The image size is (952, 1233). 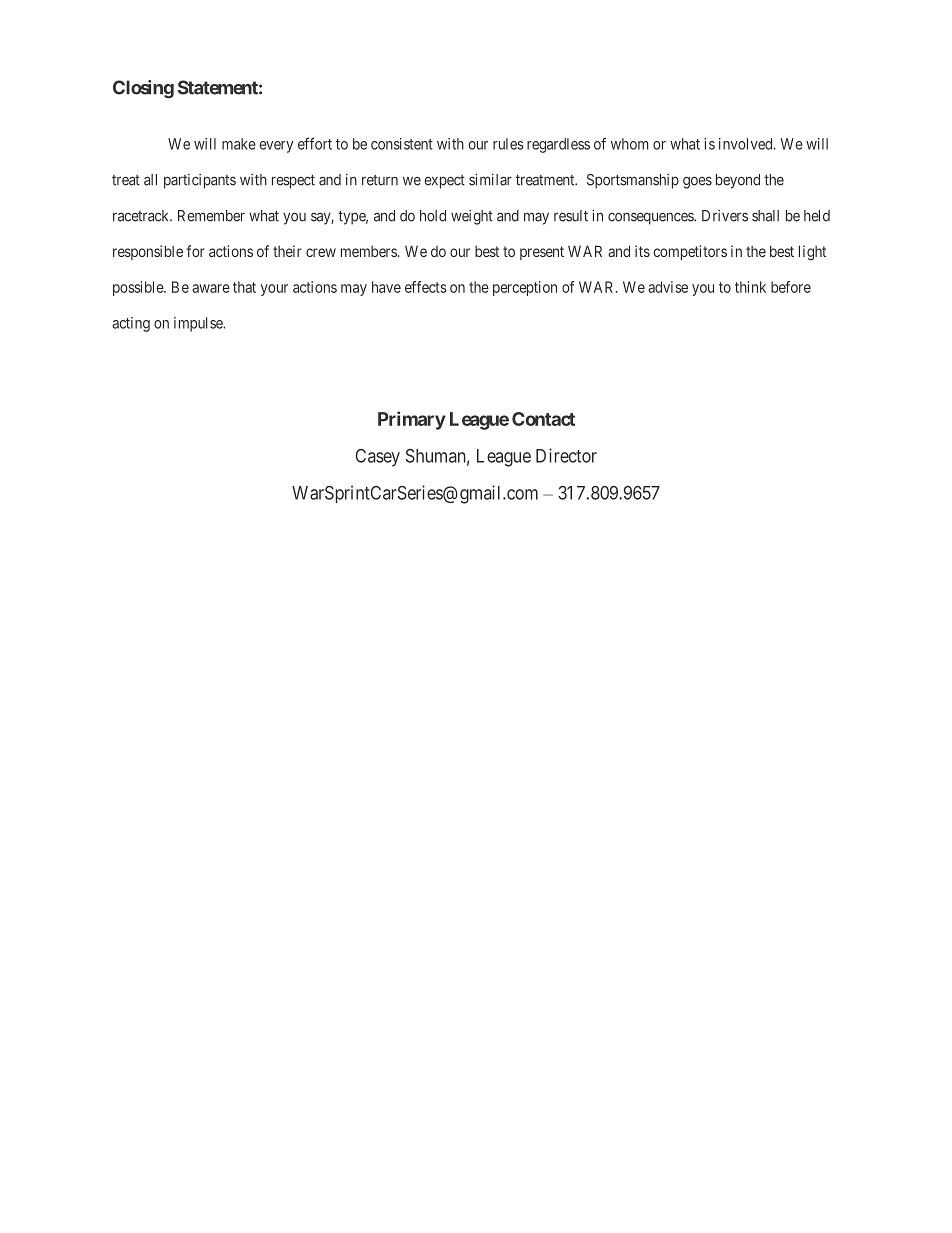 What do you see at coordinates (378, 458) in the screenshot?
I see `Casey` at bounding box center [378, 458].
